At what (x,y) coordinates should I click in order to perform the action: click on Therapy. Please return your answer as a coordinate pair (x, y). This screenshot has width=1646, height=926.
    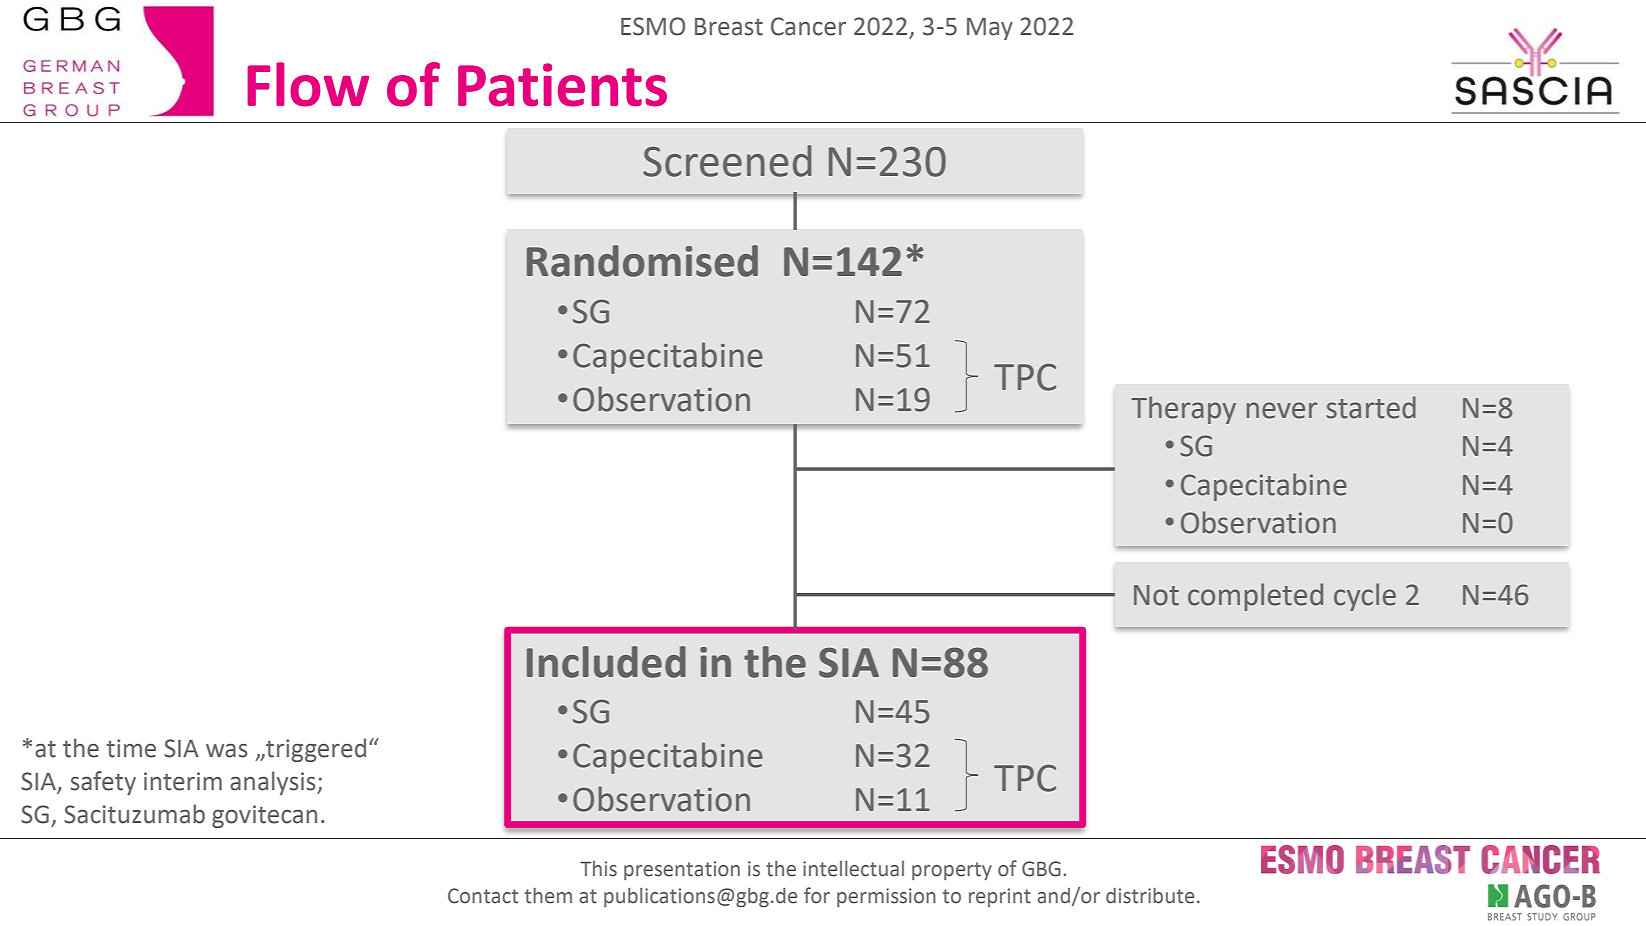
    Looking at the image, I should click on (1183, 410).
